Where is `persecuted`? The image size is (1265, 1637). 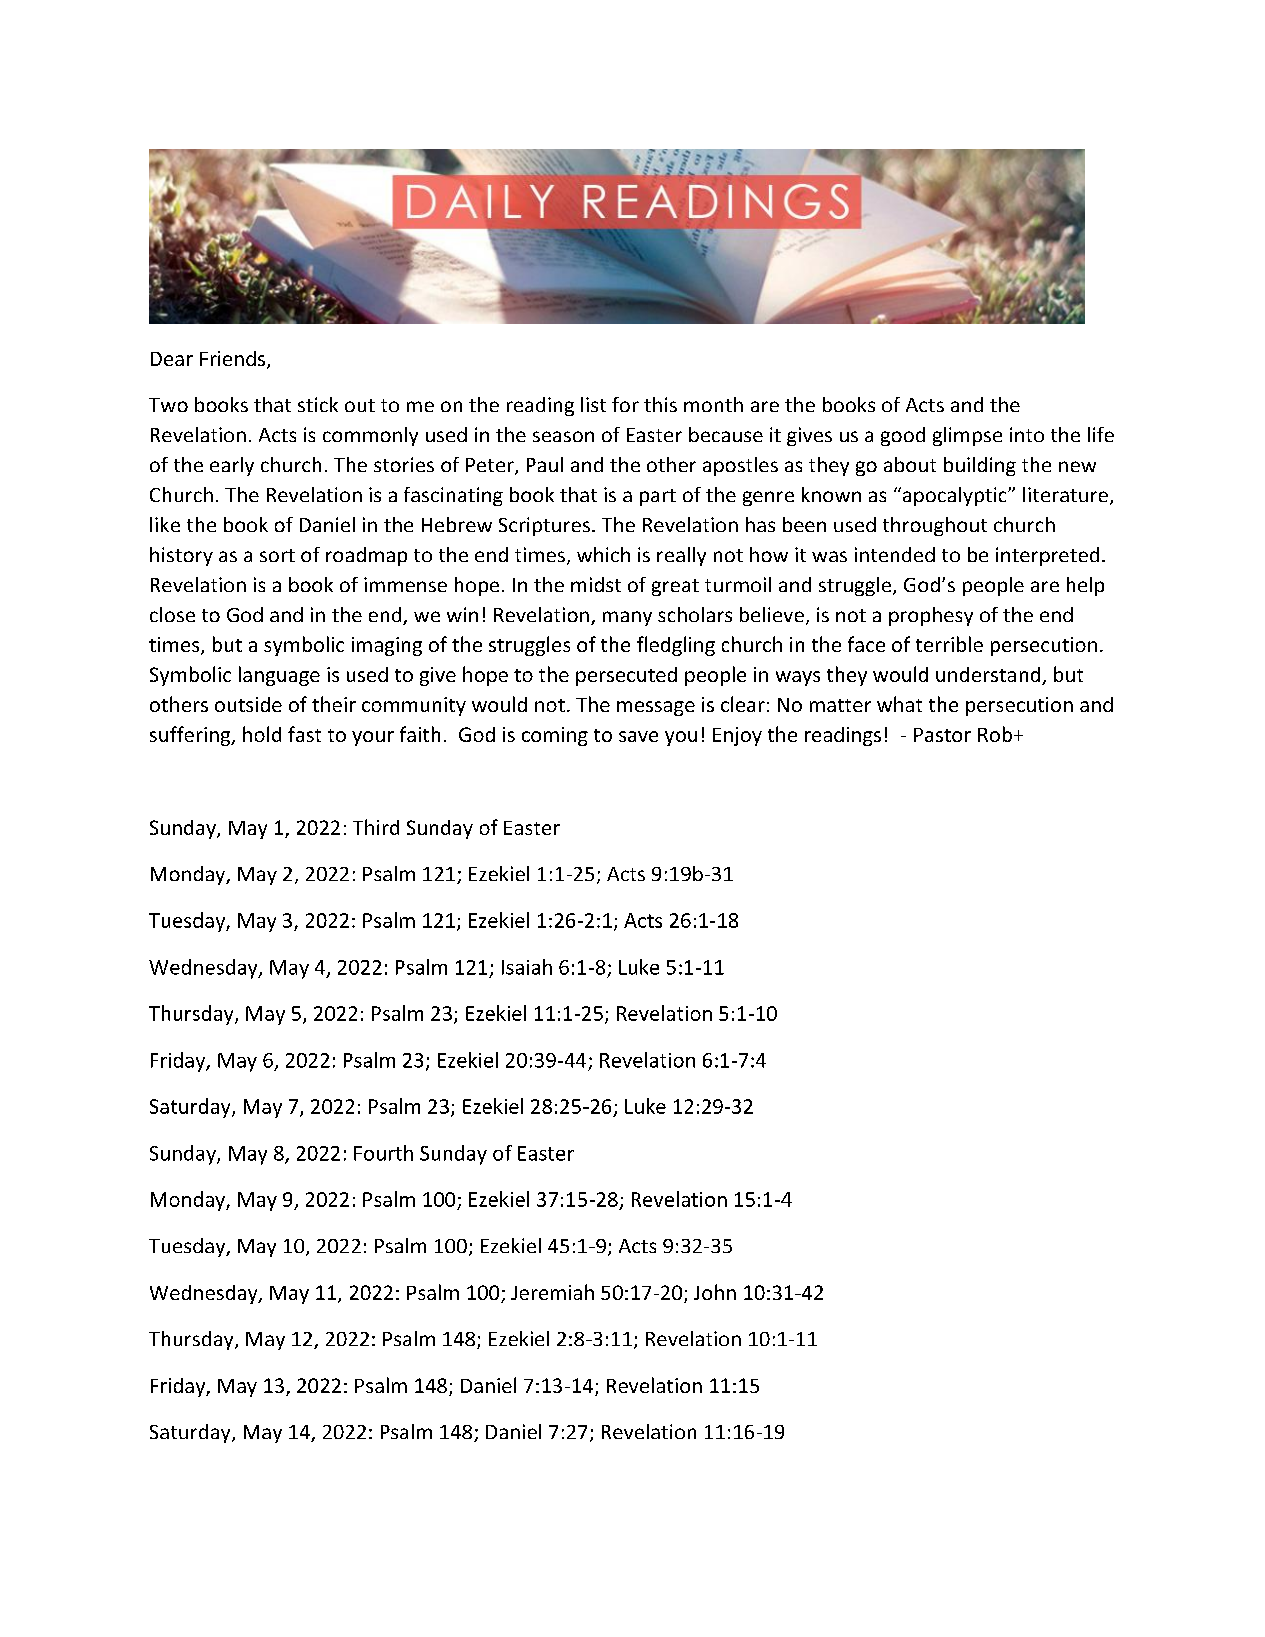 persecuted is located at coordinates (626, 676).
